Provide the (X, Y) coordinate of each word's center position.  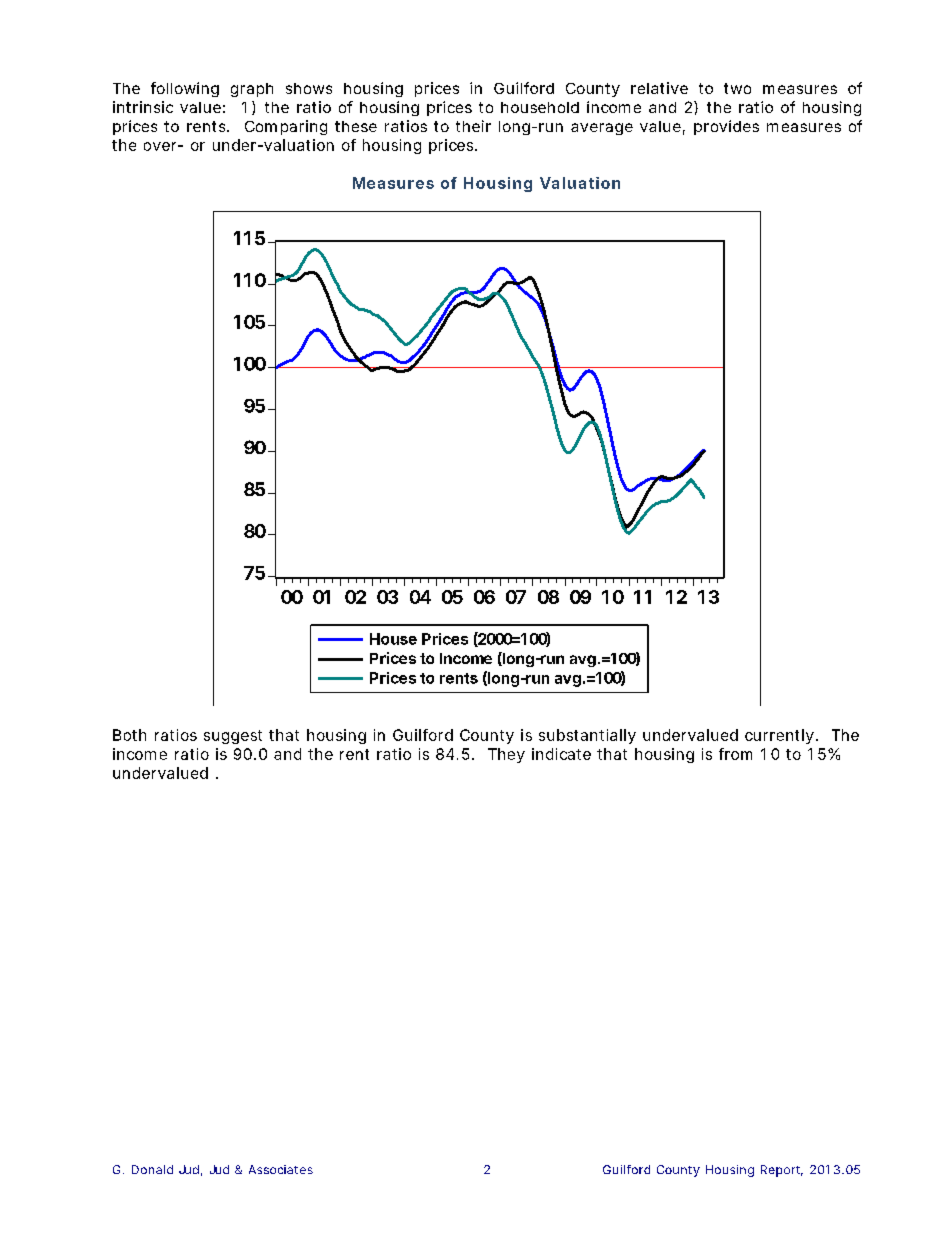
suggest (233, 737)
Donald (152, 1169)
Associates (281, 1169)
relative (659, 88)
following (185, 89)
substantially (587, 736)
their (473, 126)
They (506, 755)
